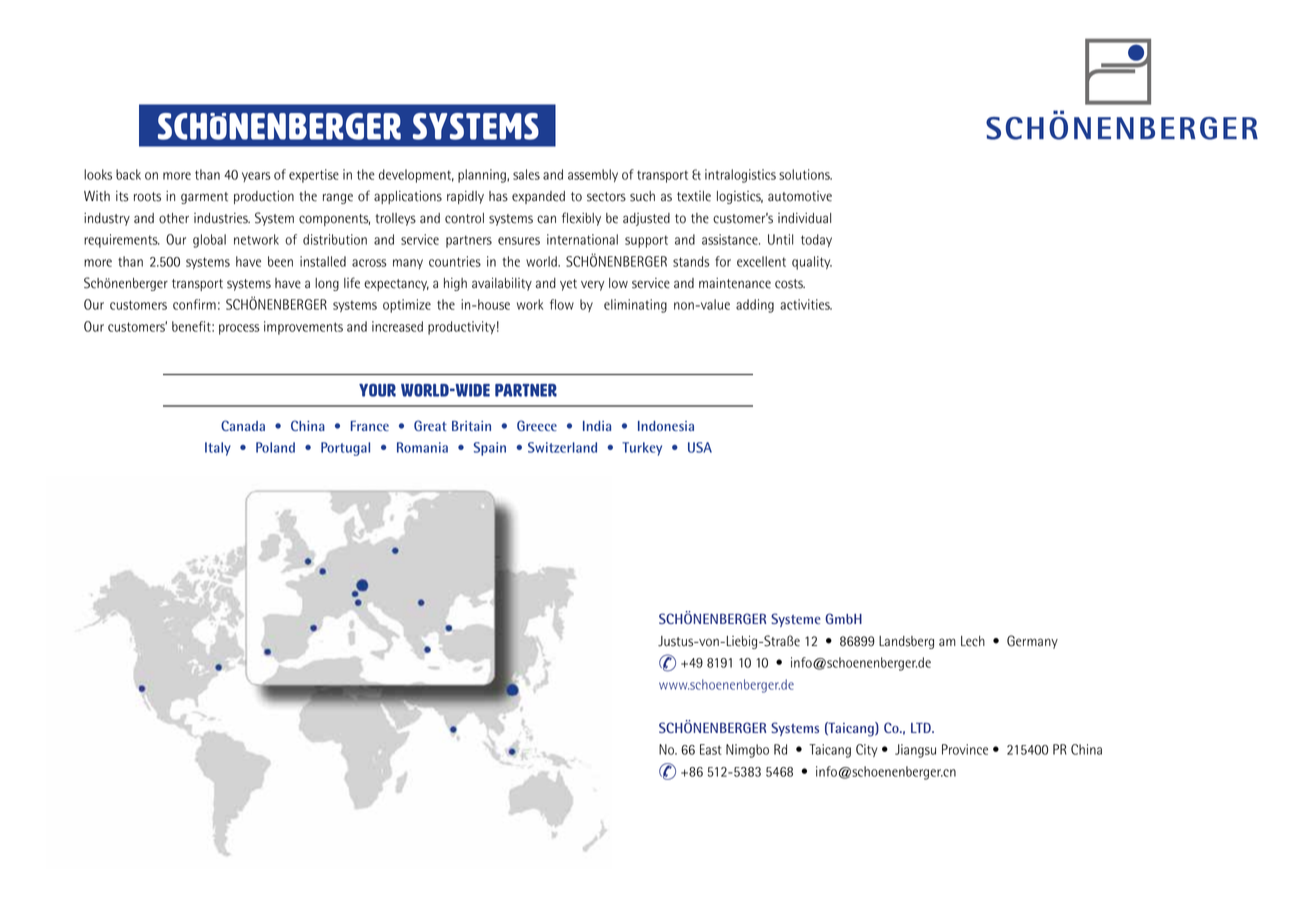 The image size is (1308, 924). Describe the element at coordinates (922, 727) in the screenshot. I see `LTD` at that location.
